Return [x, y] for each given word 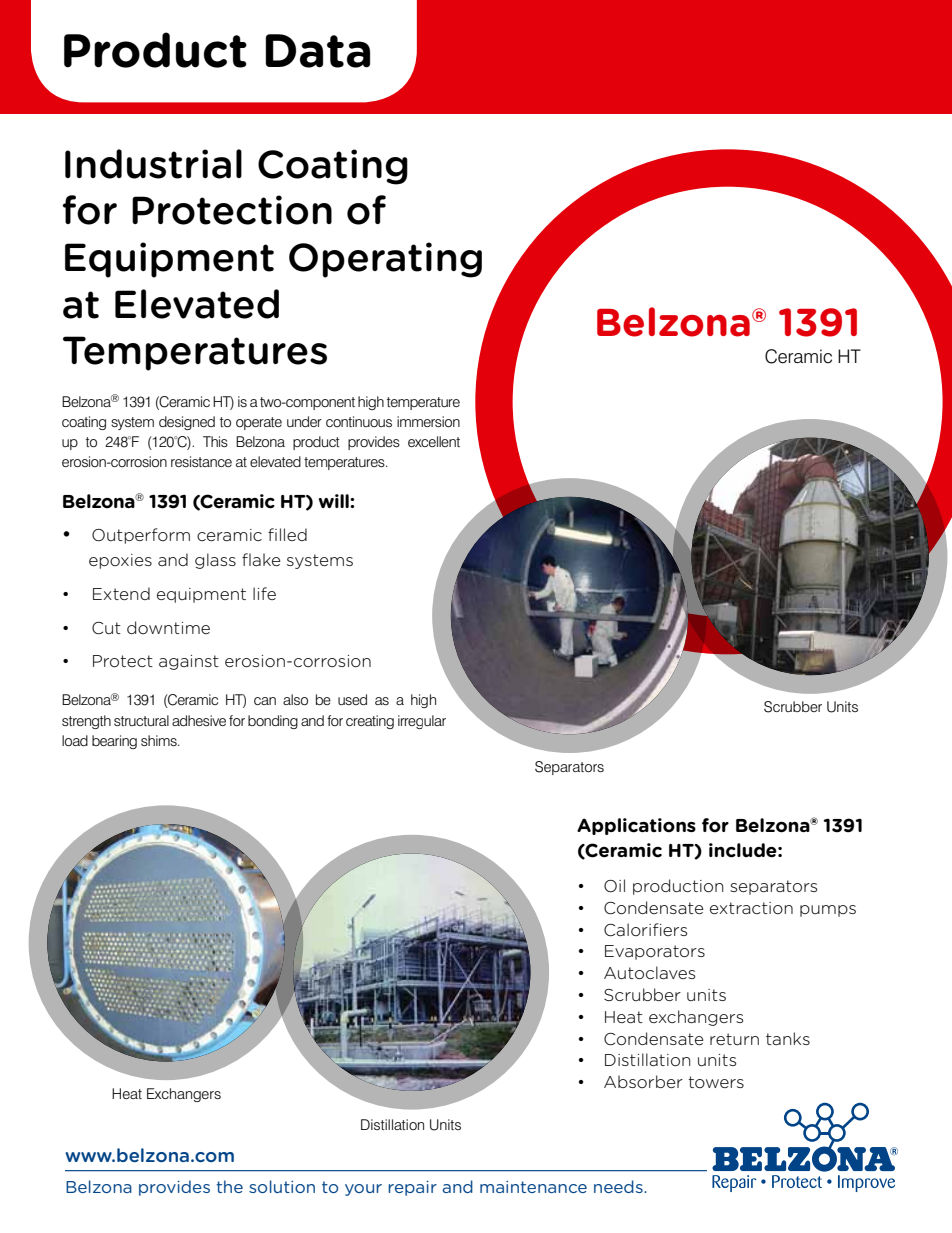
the [229, 1186]
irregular [422, 722]
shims [160, 740]
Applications [636, 826]
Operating [385, 260]
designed [187, 423]
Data [317, 51]
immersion [428, 421]
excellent [434, 441]
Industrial [153, 164]
